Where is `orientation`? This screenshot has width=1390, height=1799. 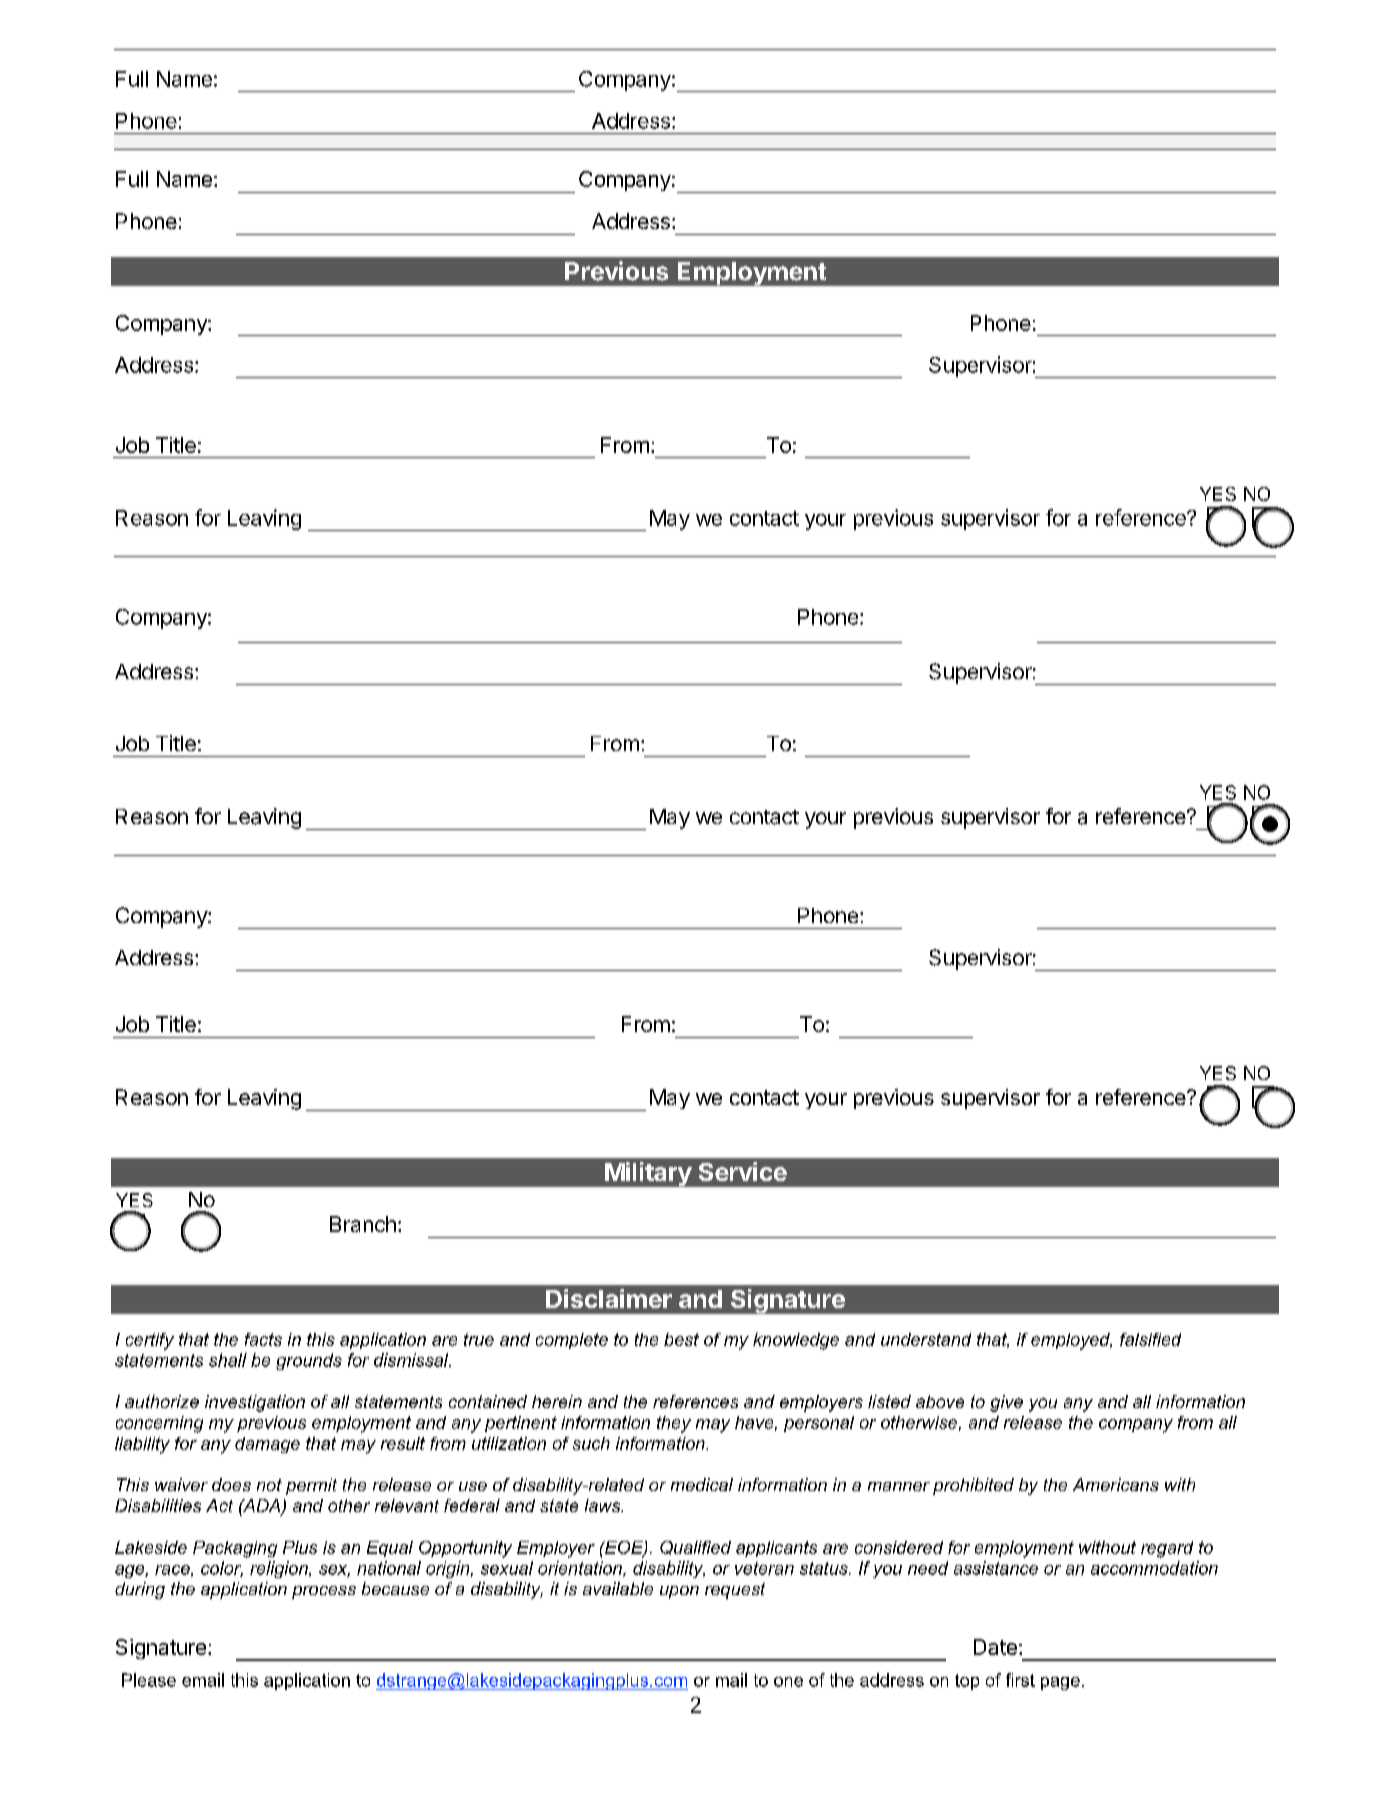
orientation is located at coordinates (581, 1569).
